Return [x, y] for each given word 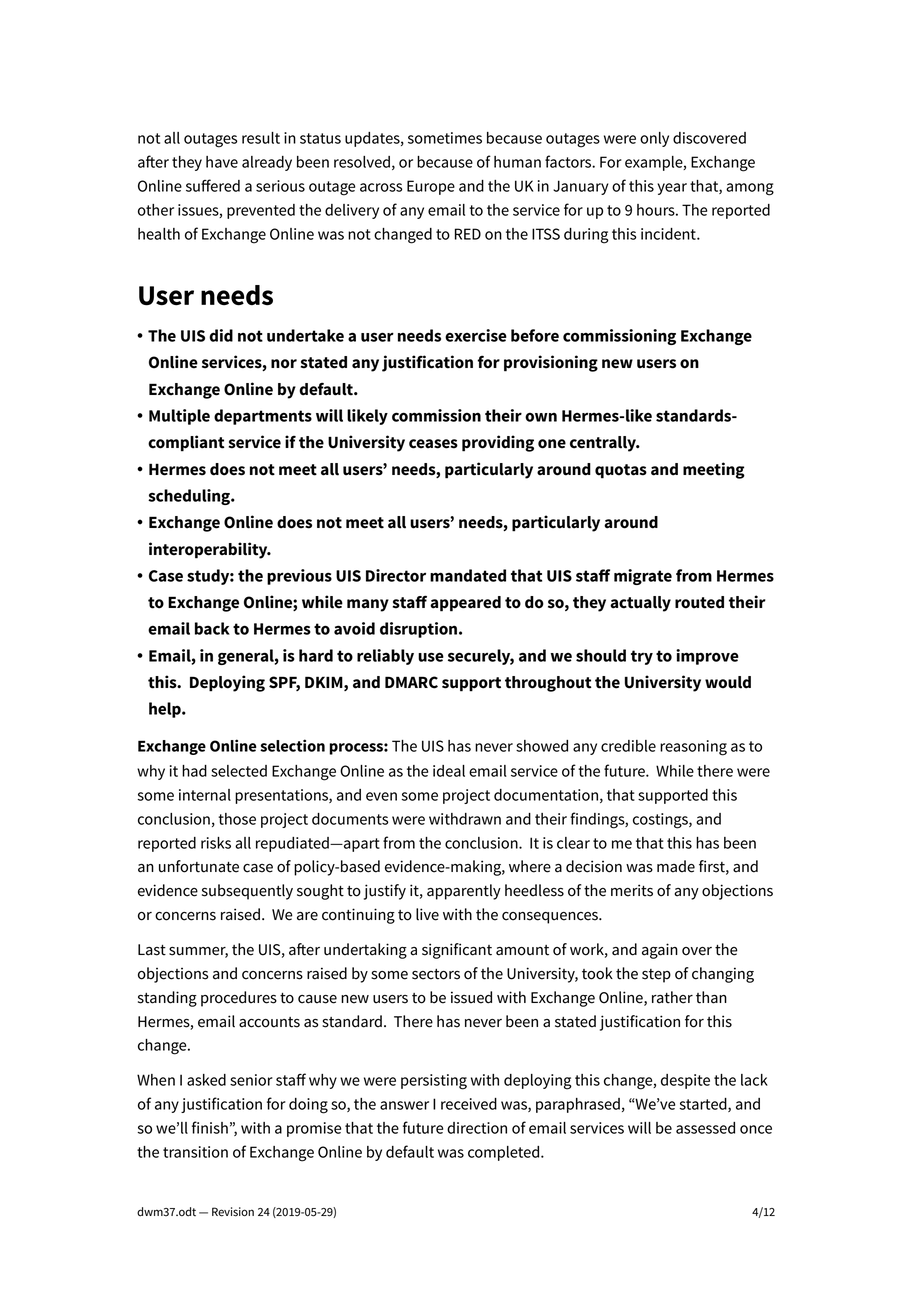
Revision [233, 1212]
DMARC [411, 682]
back [212, 628]
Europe [431, 187]
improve [707, 657]
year [672, 189]
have [222, 162]
